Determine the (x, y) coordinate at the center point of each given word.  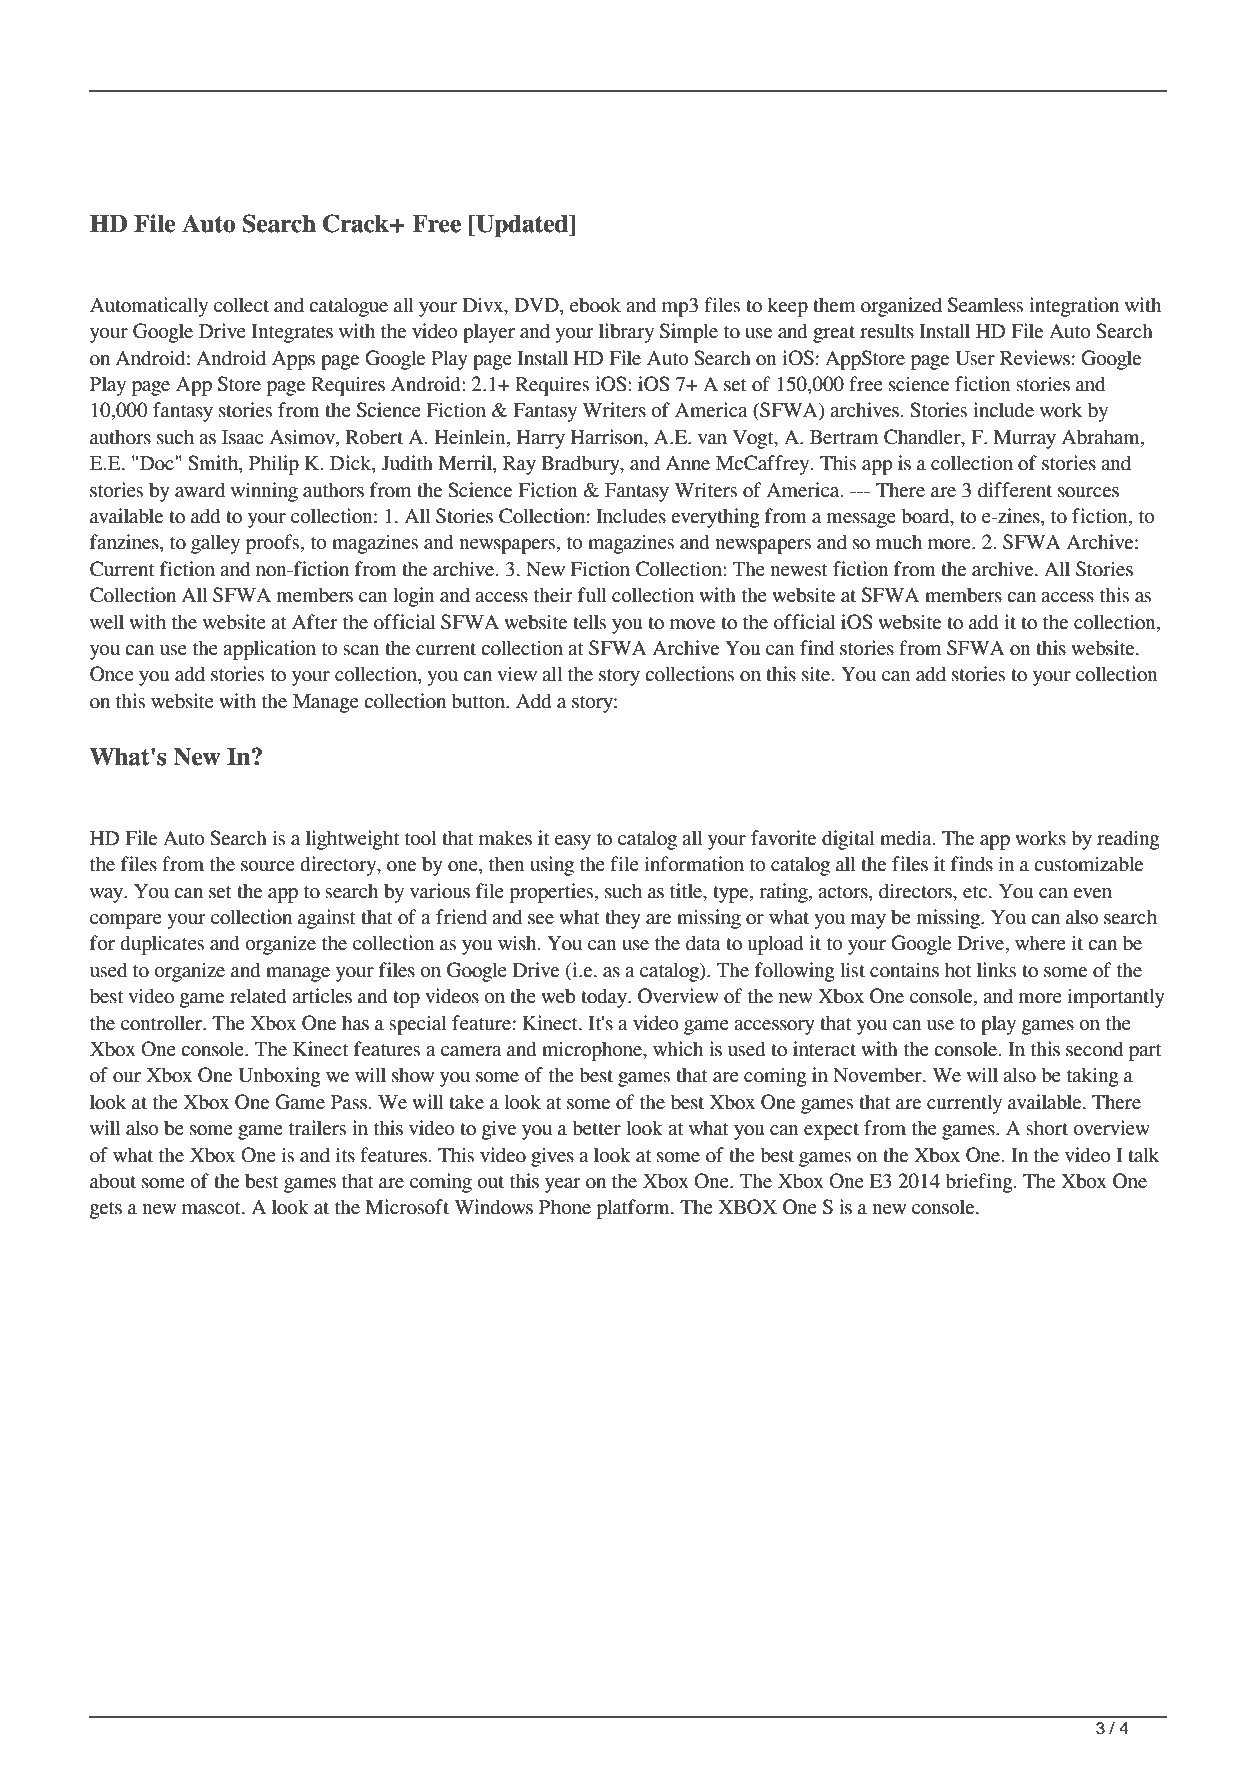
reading (1128, 840)
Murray (1025, 439)
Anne (688, 463)
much (899, 542)
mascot (212, 1208)
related (258, 996)
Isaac (242, 437)
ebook (595, 305)
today (605, 998)
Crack (357, 223)
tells (589, 622)
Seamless (985, 305)
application (269, 650)
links (996, 970)
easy (573, 842)
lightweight (352, 840)
